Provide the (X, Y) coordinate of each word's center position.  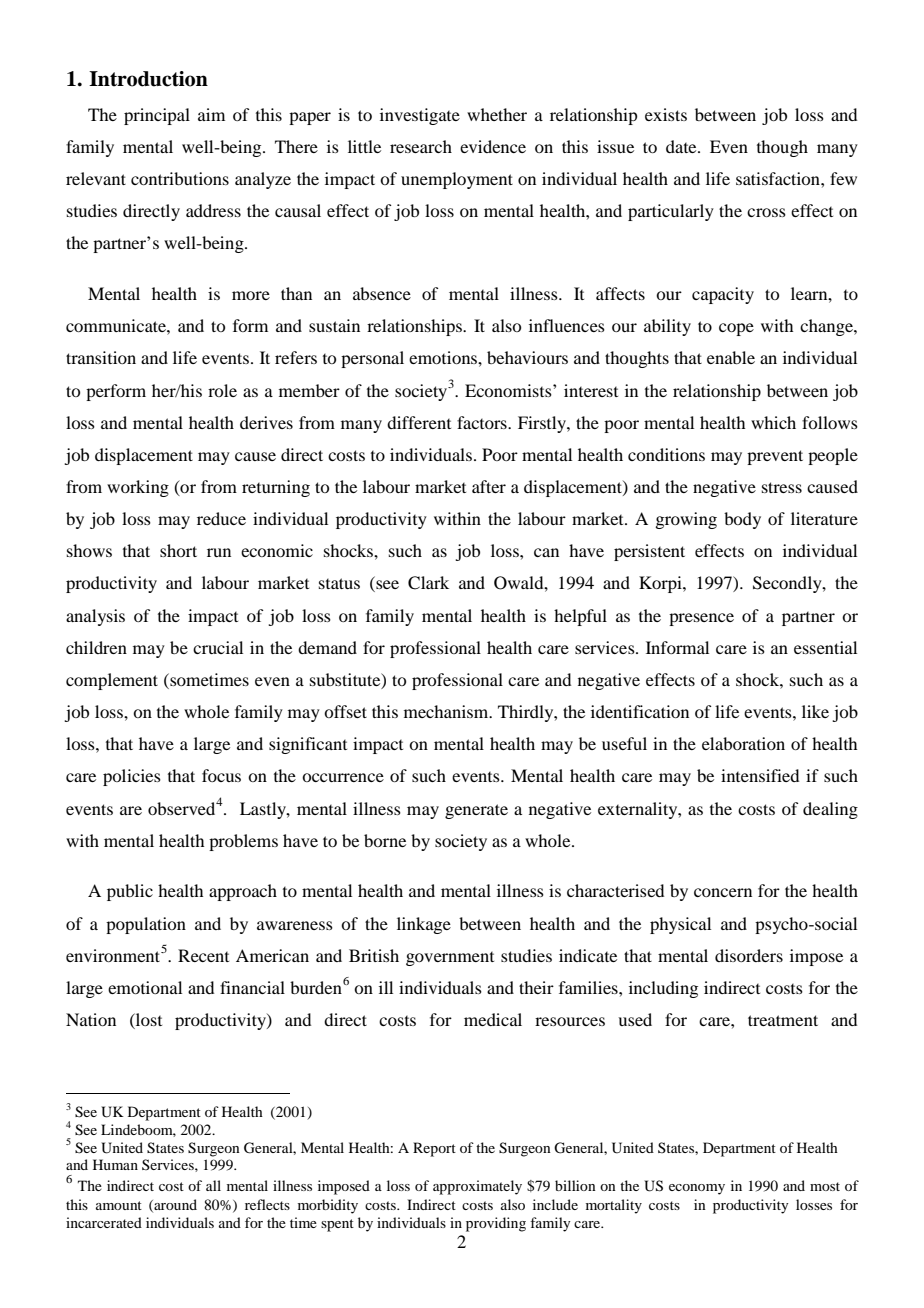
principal (157, 116)
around (174, 1205)
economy (697, 1189)
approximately (477, 1187)
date (682, 146)
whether (497, 114)
